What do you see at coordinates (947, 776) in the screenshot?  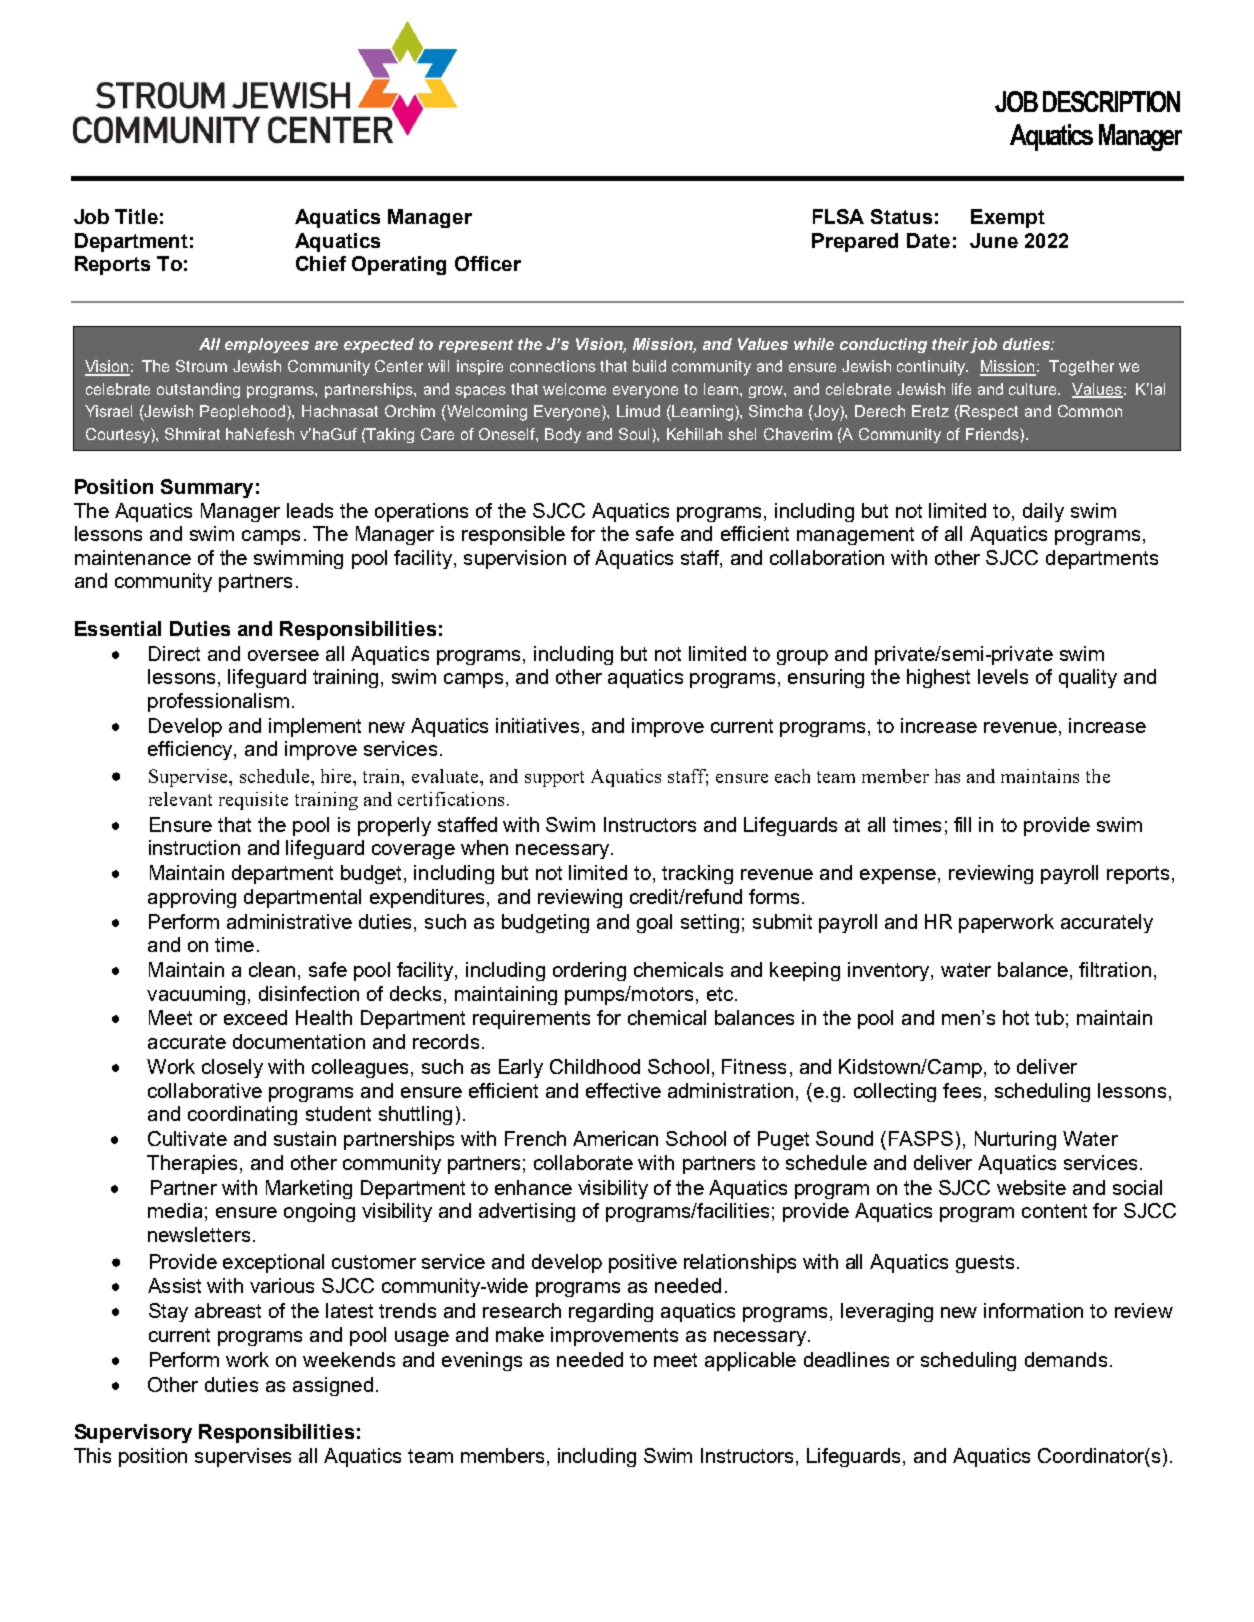 I see `has` at bounding box center [947, 776].
